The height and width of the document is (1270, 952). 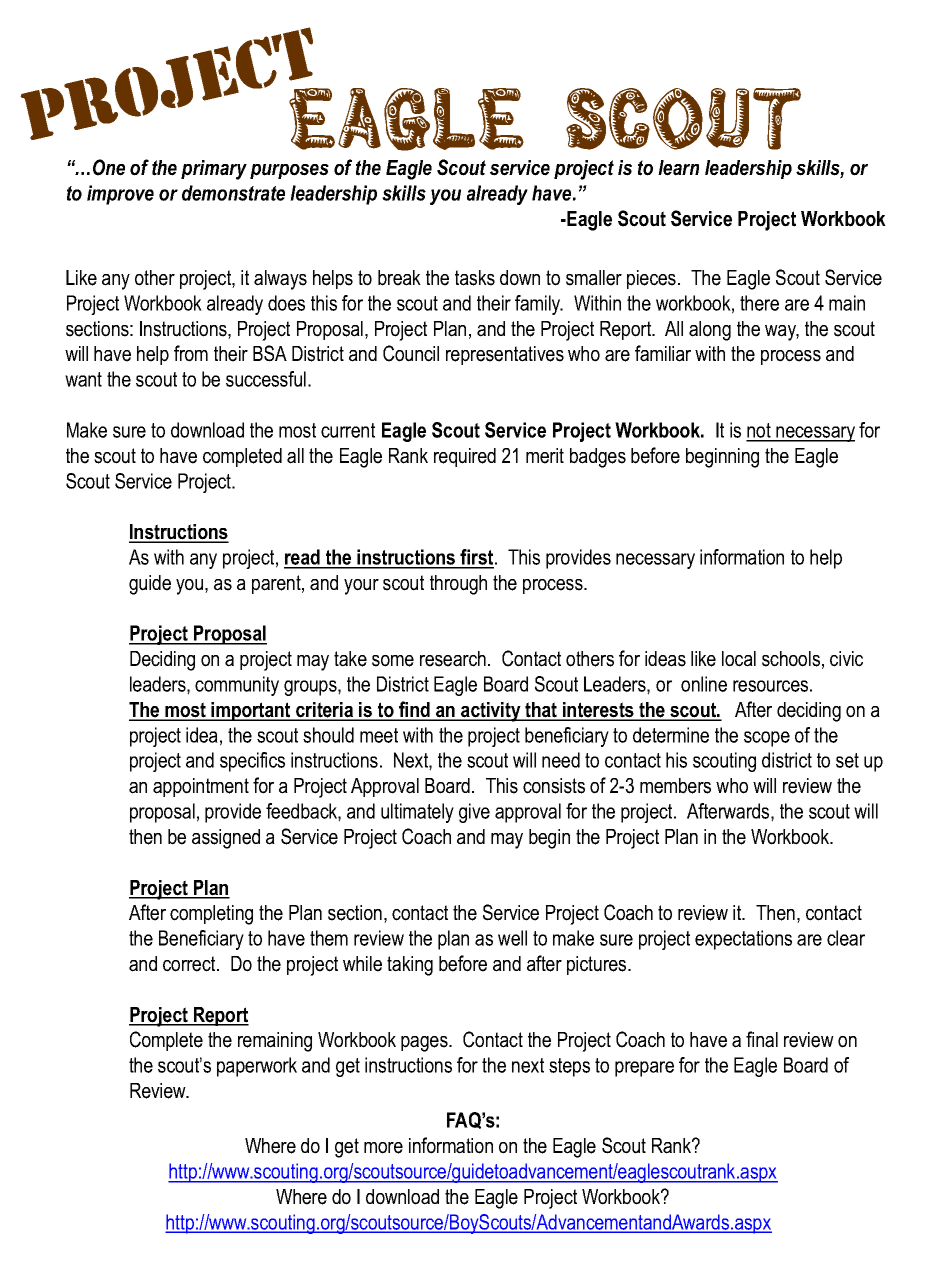 What do you see at coordinates (678, 168) in the document?
I see `learn` at bounding box center [678, 168].
